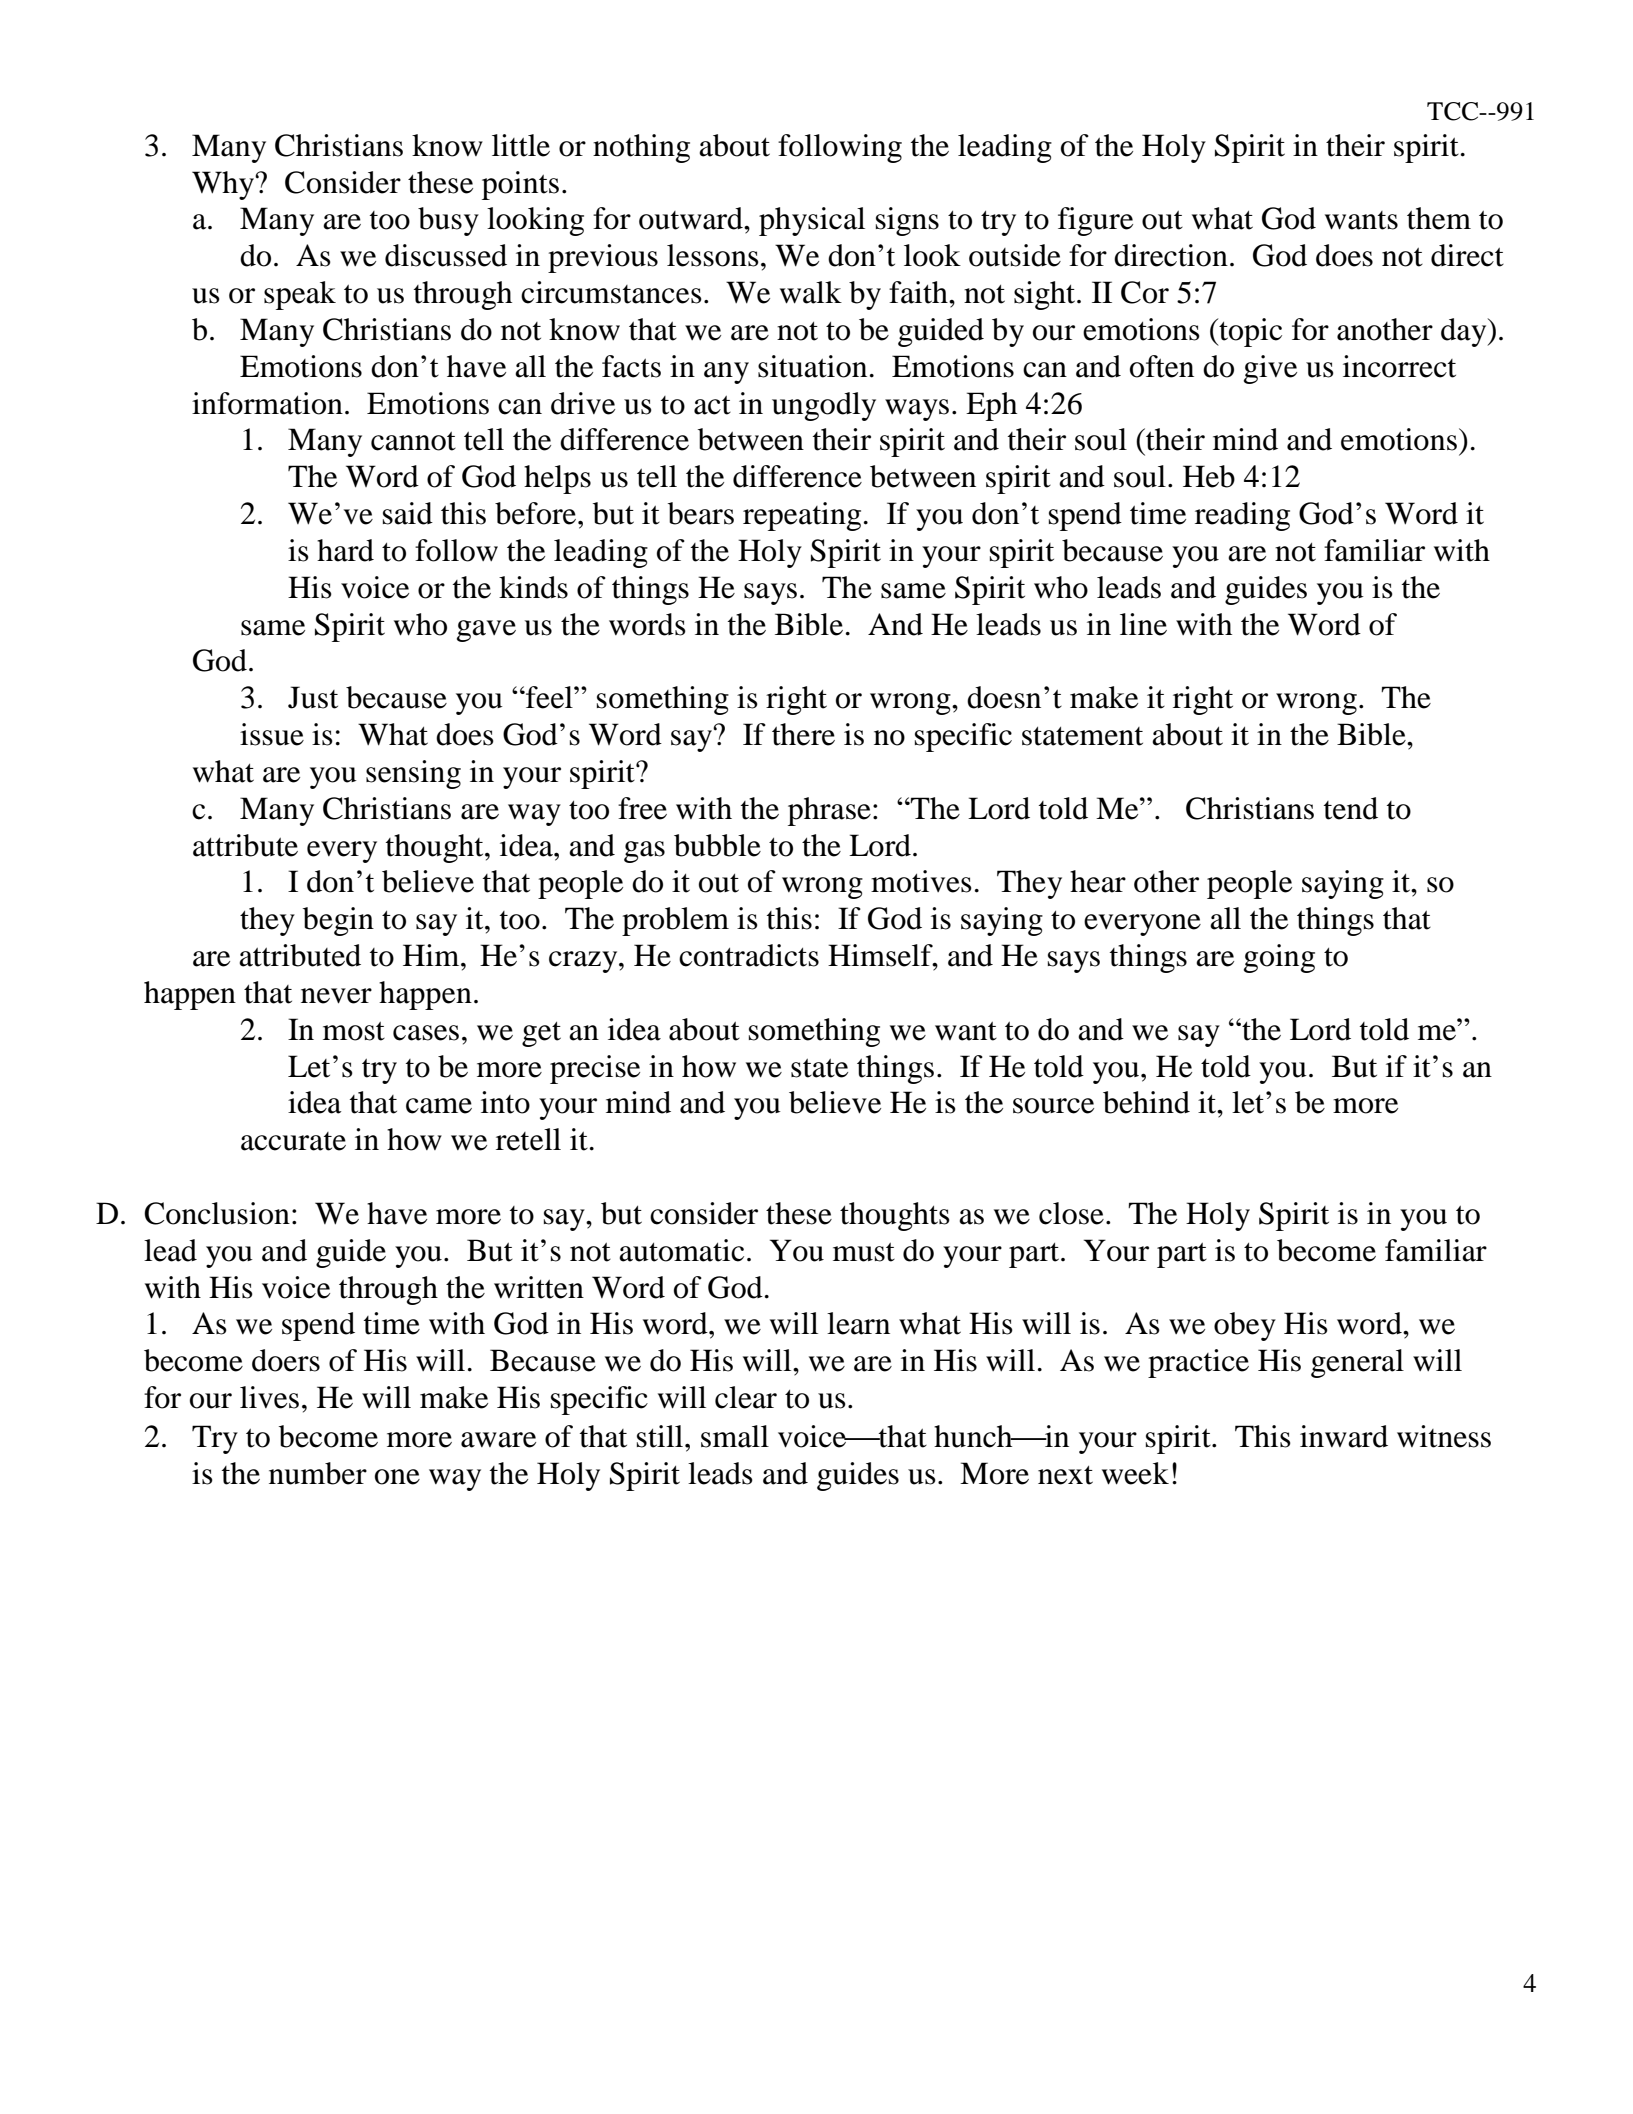  Describe the element at coordinates (864, 1252) in the screenshot. I see `must` at that location.
